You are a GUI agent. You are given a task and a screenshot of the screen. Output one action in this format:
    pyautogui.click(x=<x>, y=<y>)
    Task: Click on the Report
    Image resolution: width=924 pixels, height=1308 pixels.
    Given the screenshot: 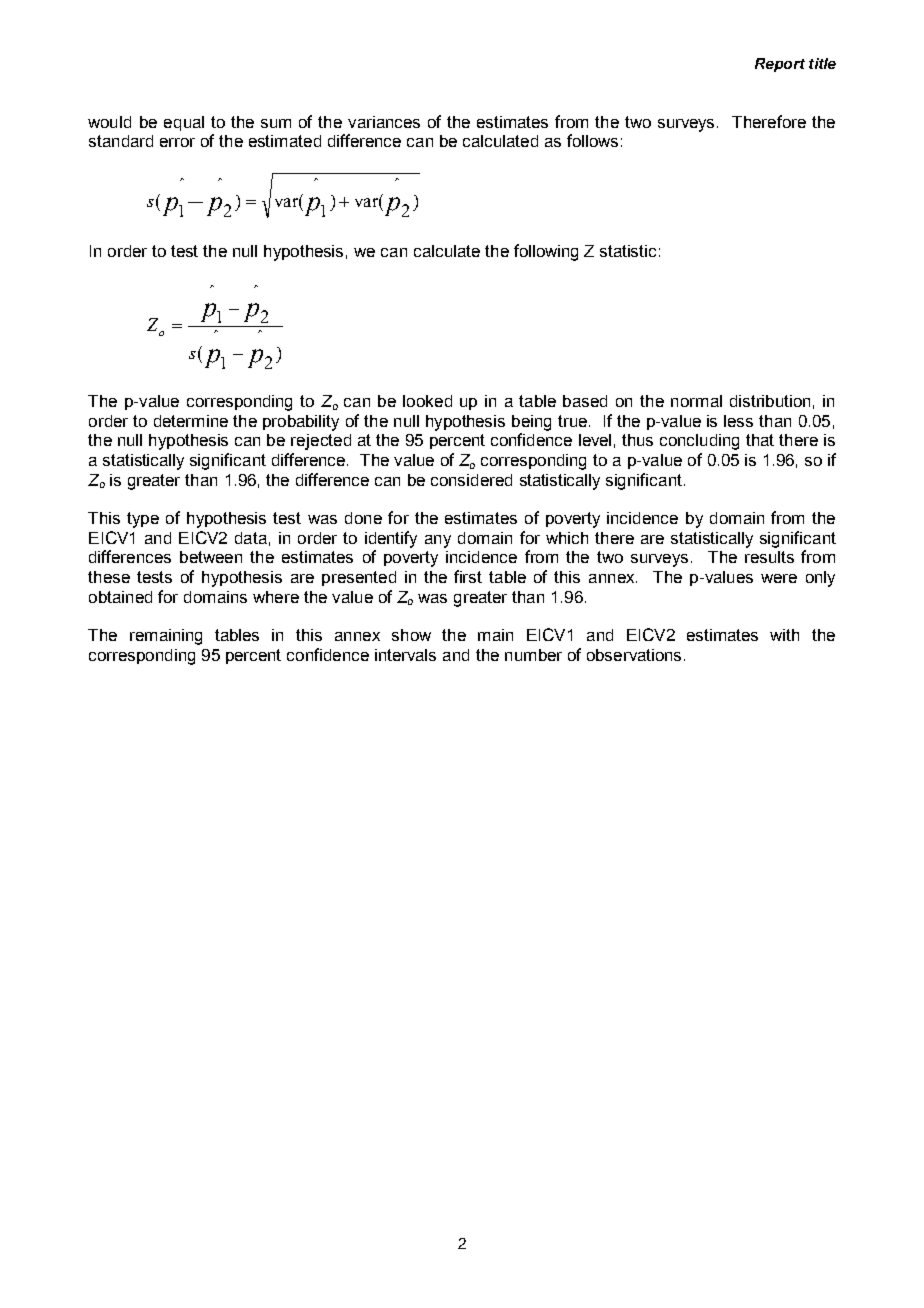 What is the action you would take?
    pyautogui.click(x=780, y=65)
